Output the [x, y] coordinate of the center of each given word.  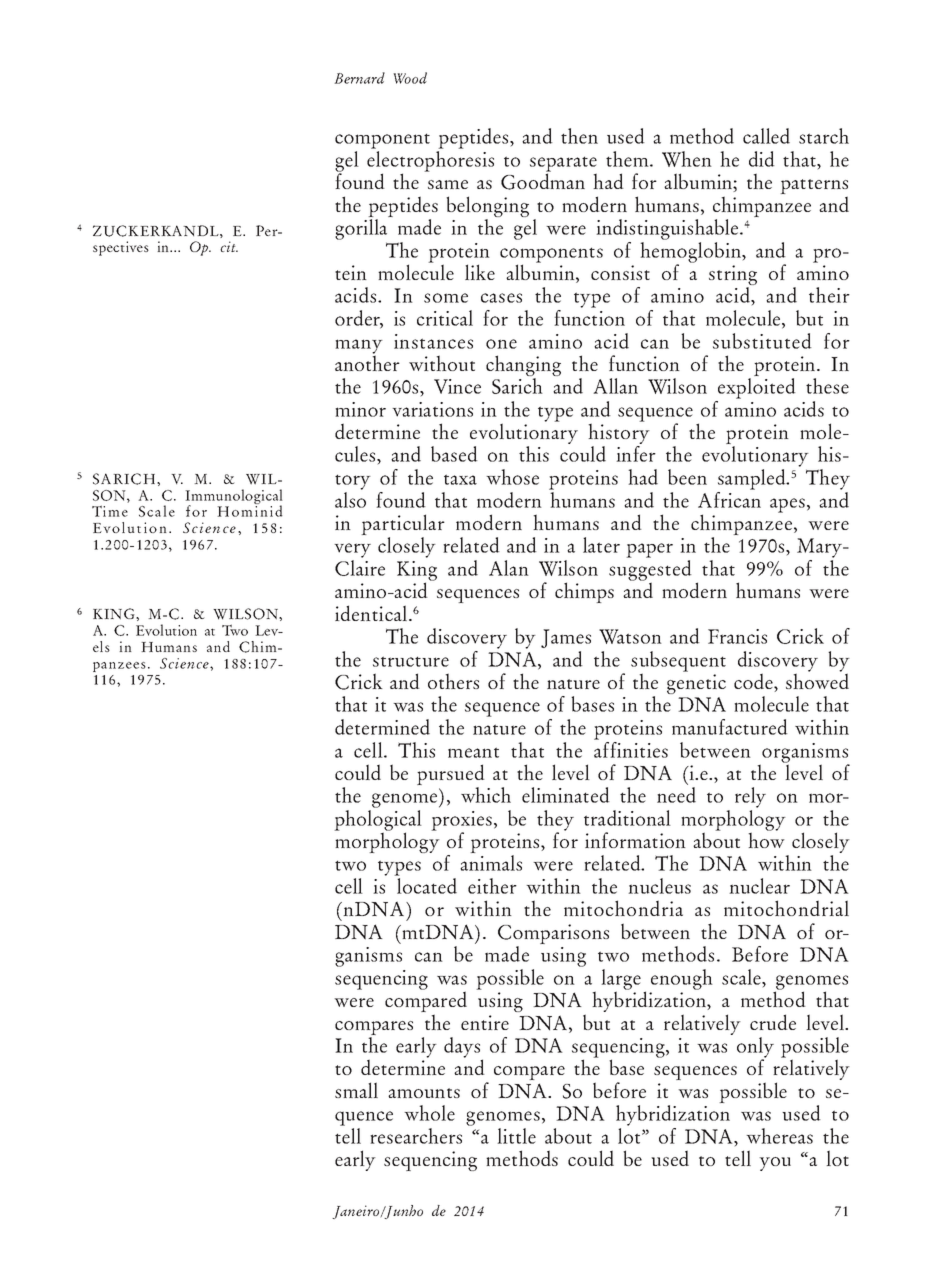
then [579, 136]
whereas [779, 1136]
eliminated [566, 795]
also [350, 500]
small [356, 1090]
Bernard [359, 78]
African [729, 500]
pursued [451, 776]
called [766, 136]
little [516, 1136]
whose [512, 477]
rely [750, 797]
